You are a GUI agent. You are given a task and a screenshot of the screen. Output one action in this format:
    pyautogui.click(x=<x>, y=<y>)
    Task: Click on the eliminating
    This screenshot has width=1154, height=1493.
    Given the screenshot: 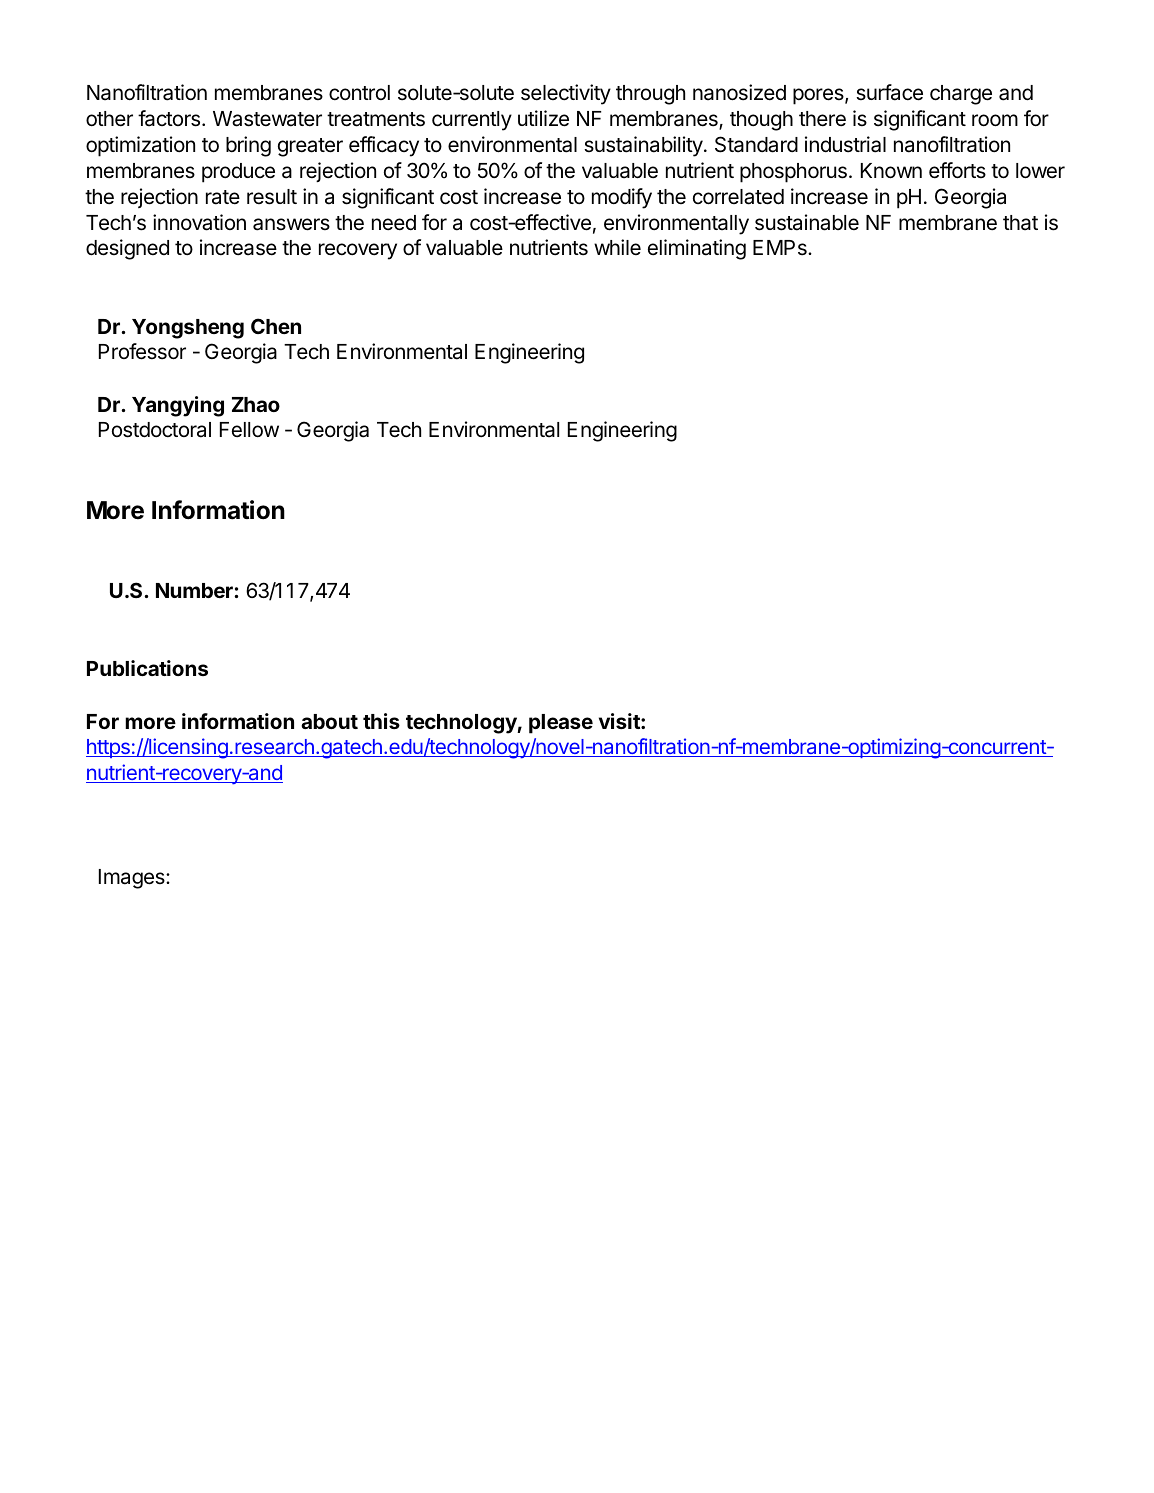 What is the action you would take?
    pyautogui.click(x=697, y=249)
